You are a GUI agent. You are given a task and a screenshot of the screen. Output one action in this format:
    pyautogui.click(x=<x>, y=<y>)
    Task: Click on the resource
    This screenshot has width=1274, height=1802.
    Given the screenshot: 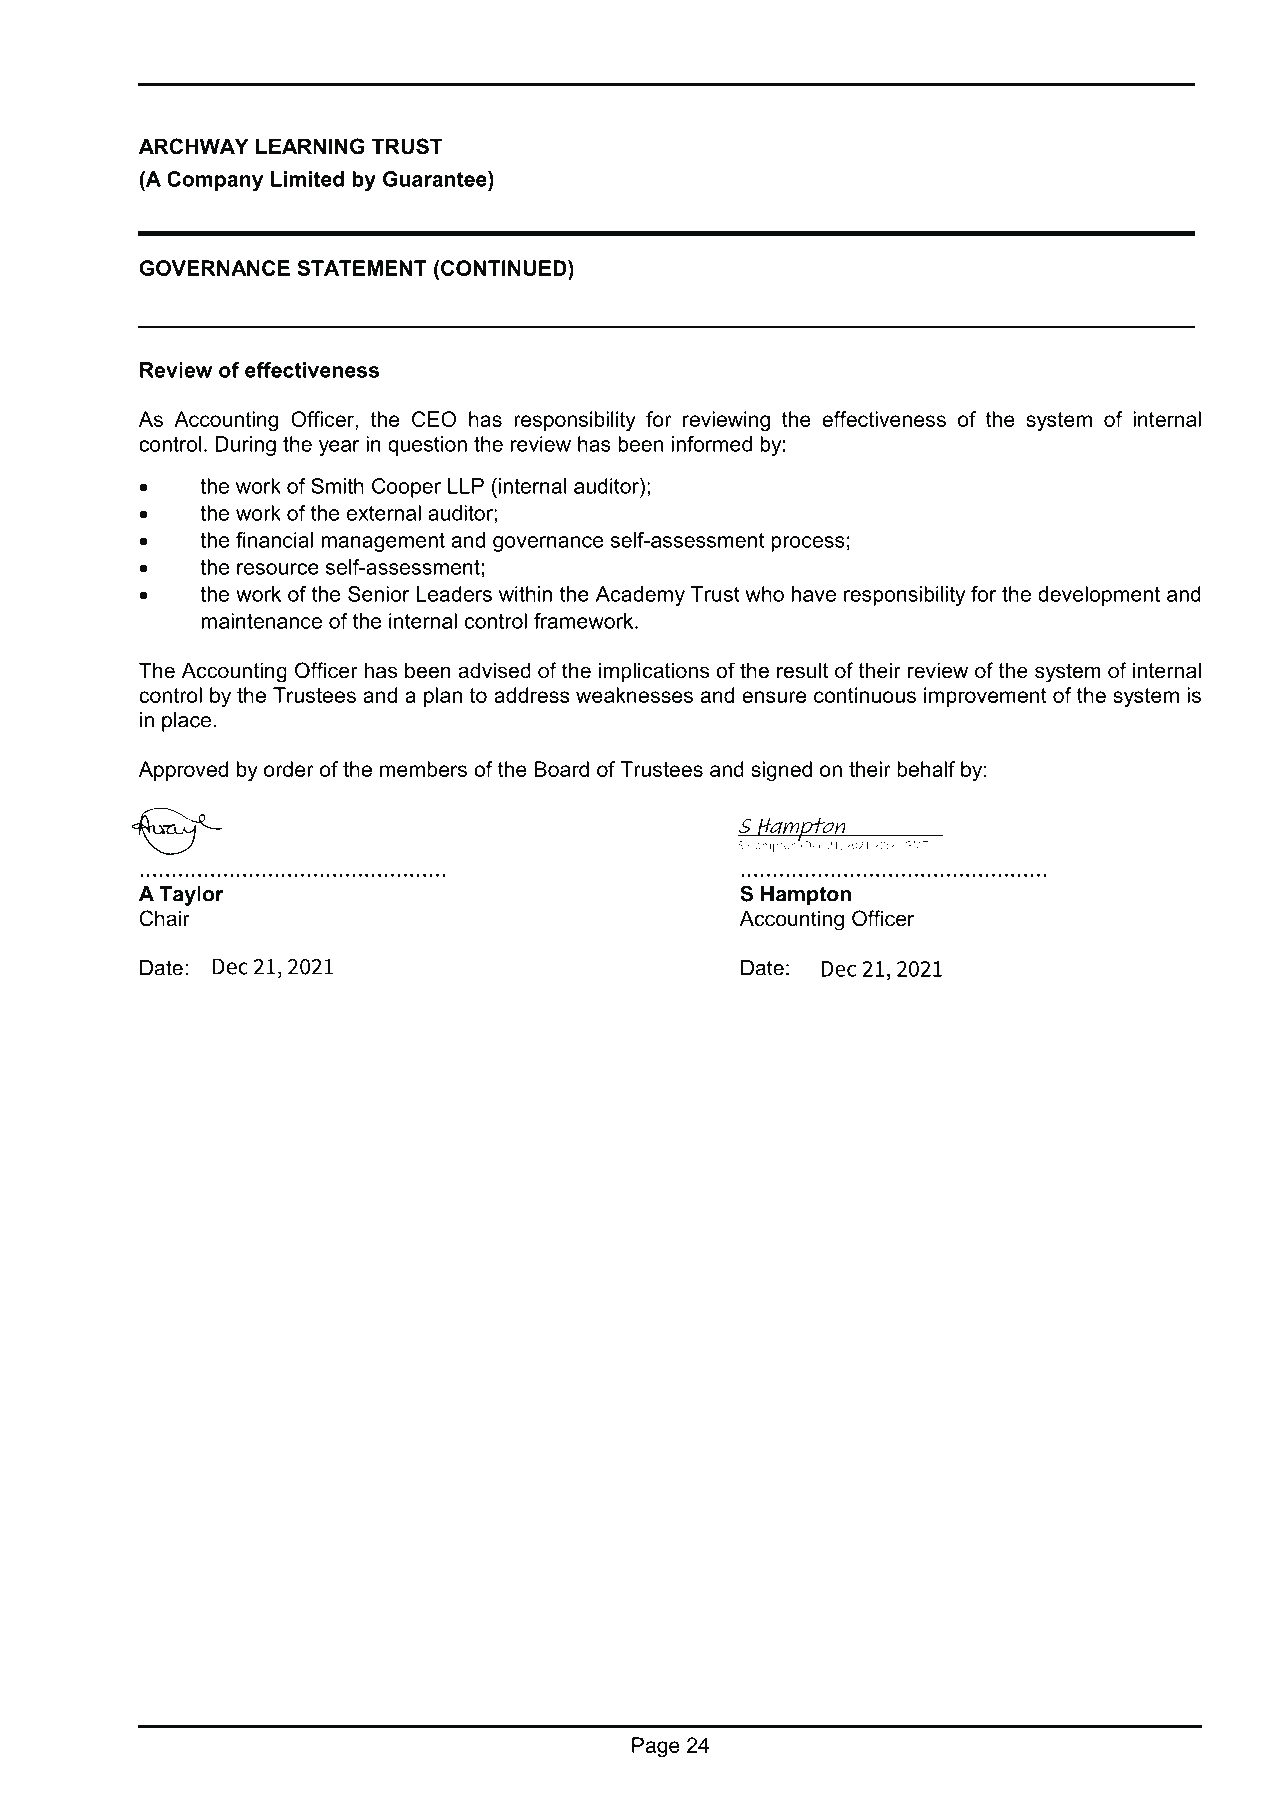 What is the action you would take?
    pyautogui.click(x=278, y=569)
